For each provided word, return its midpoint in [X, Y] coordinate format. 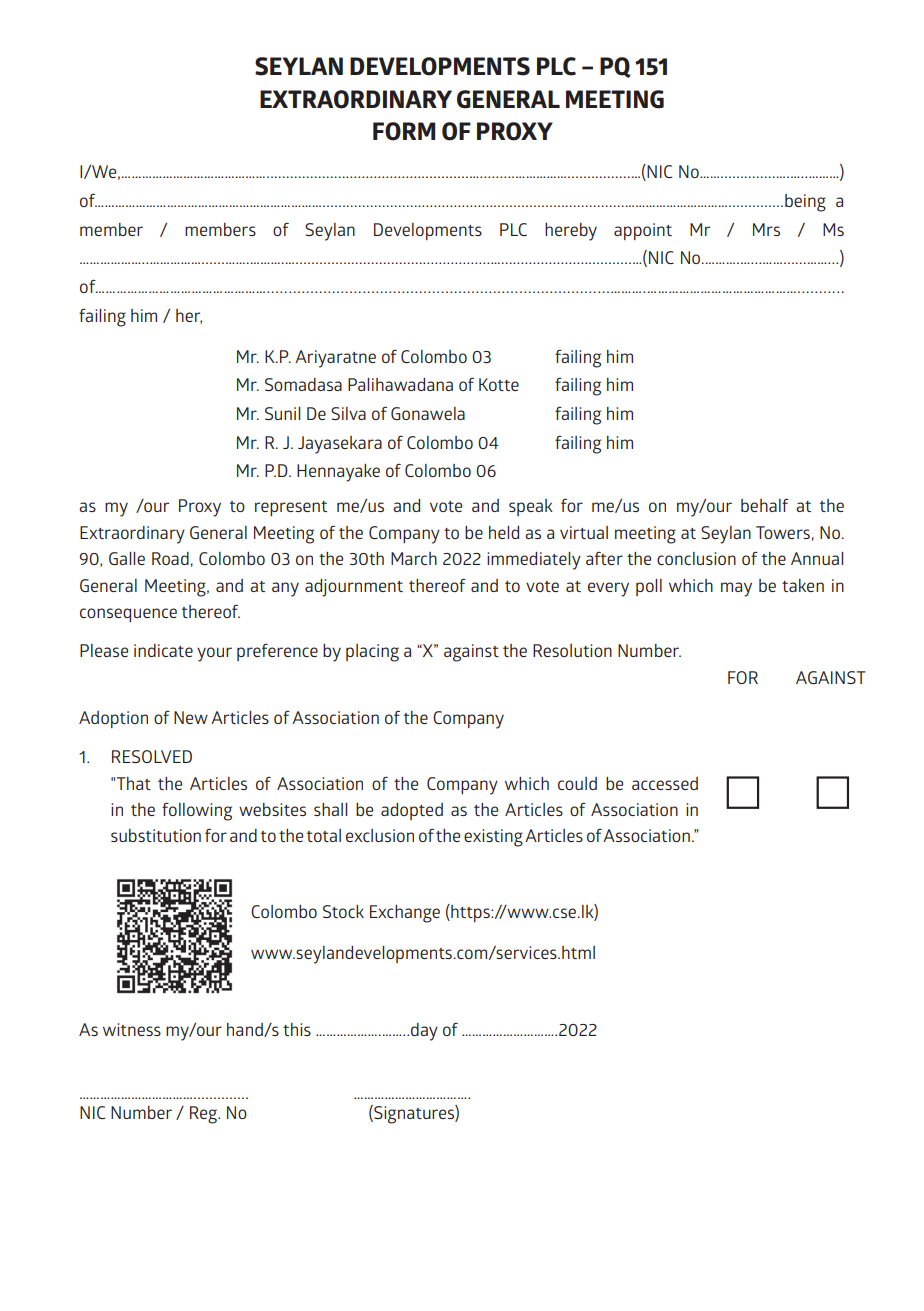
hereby [571, 232]
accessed [665, 783]
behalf [765, 505]
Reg [204, 1115]
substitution [156, 835]
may [736, 589]
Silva [348, 413]
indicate [163, 650]
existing [493, 838]
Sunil [282, 413]
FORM [404, 131]
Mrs [766, 229]
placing [372, 653]
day [424, 1032]
